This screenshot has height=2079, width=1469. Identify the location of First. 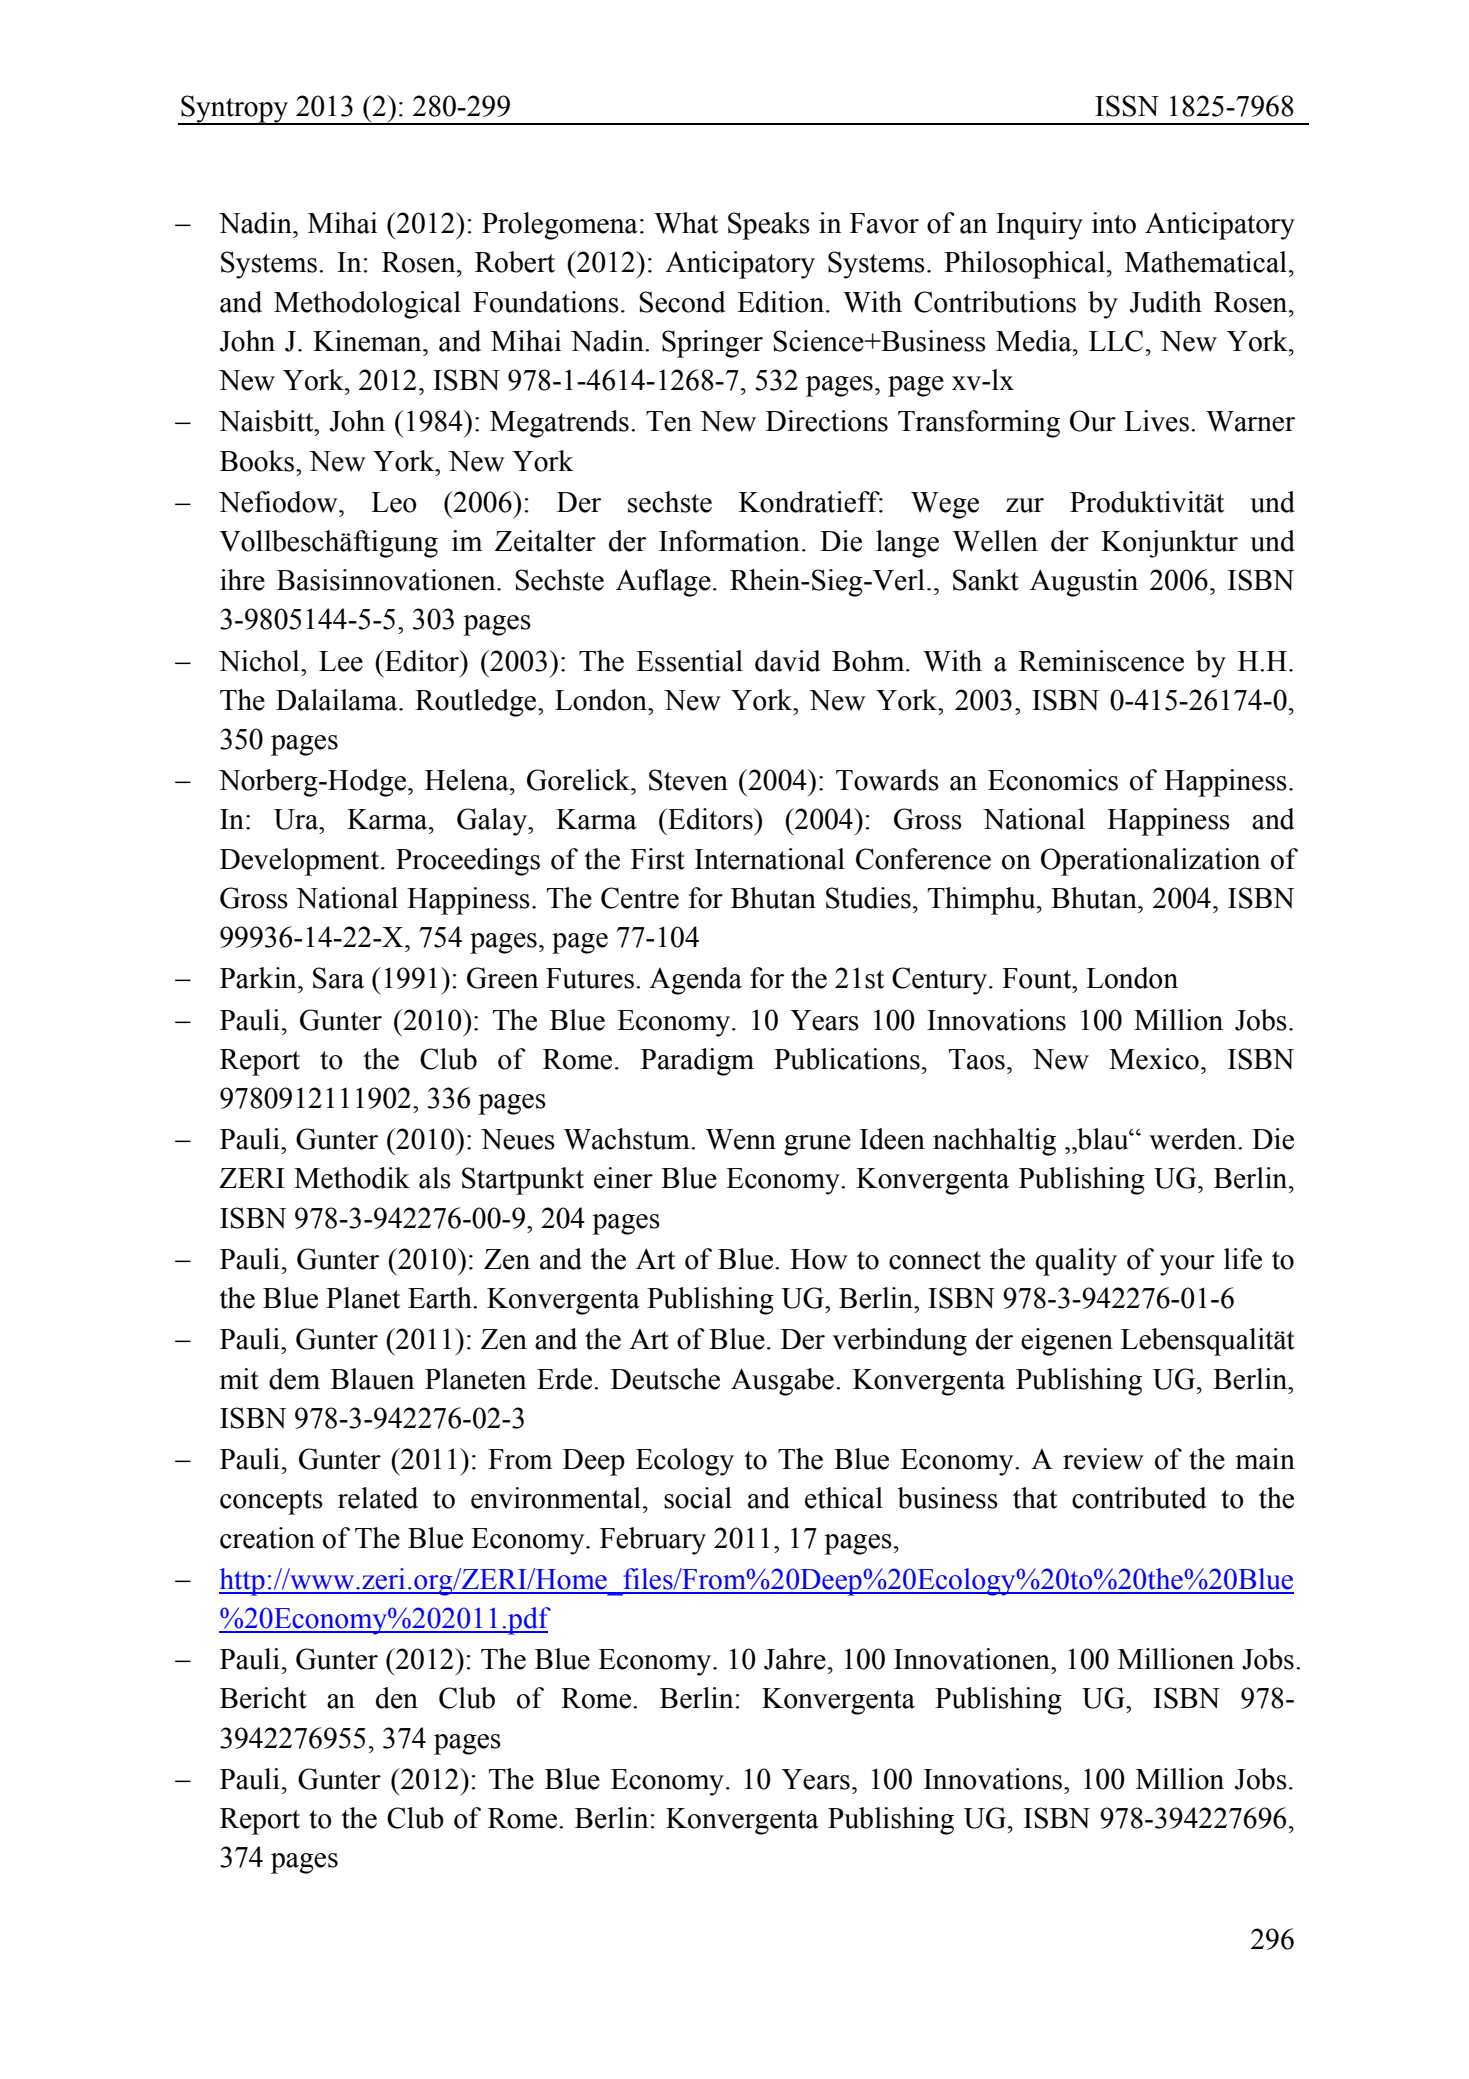
(658, 859).
